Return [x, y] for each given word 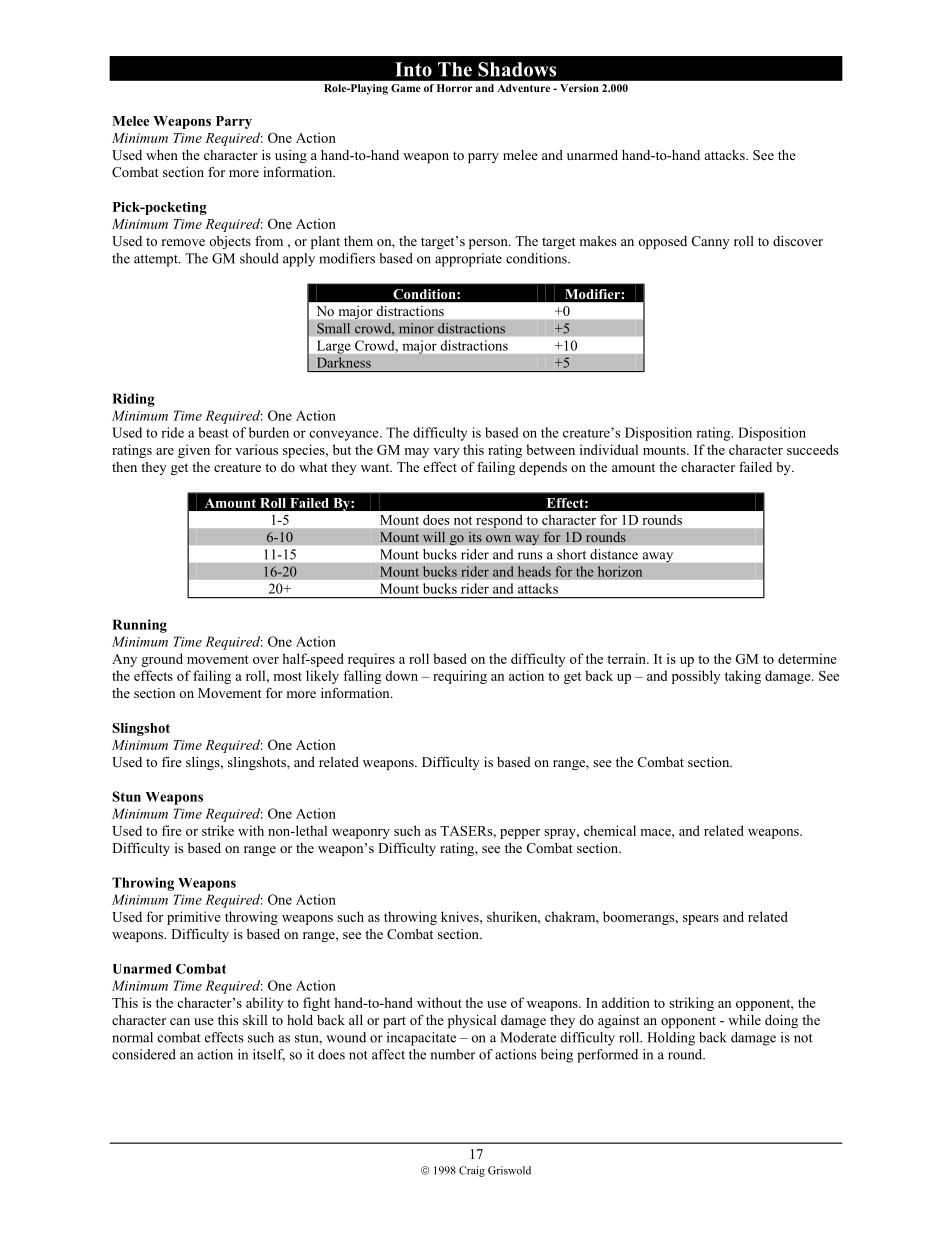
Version [579, 88]
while [744, 1020]
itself [269, 1055]
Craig [472, 1171]
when [162, 155]
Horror [454, 88]
